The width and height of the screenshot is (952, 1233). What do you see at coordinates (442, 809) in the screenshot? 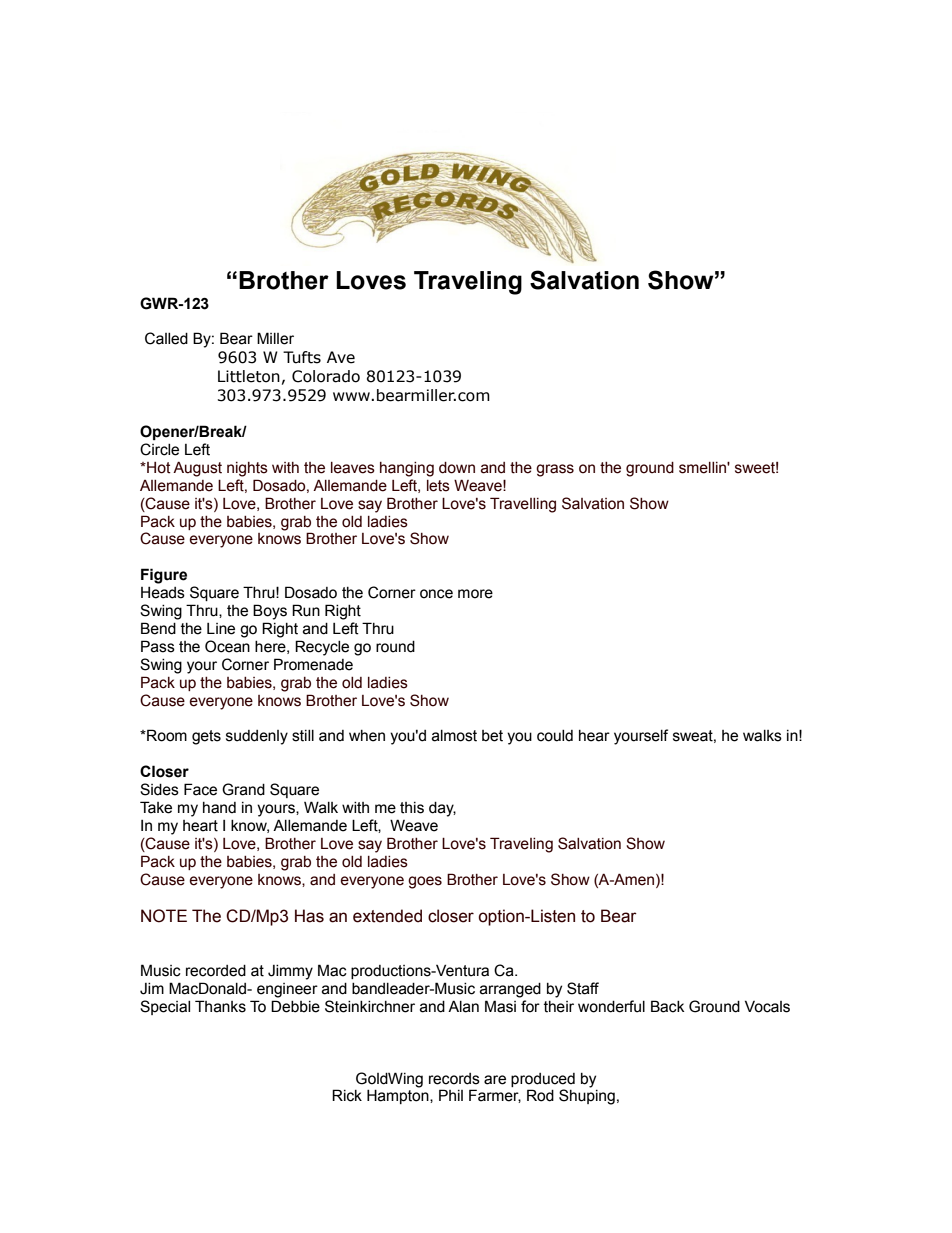
I see `day` at bounding box center [442, 809].
